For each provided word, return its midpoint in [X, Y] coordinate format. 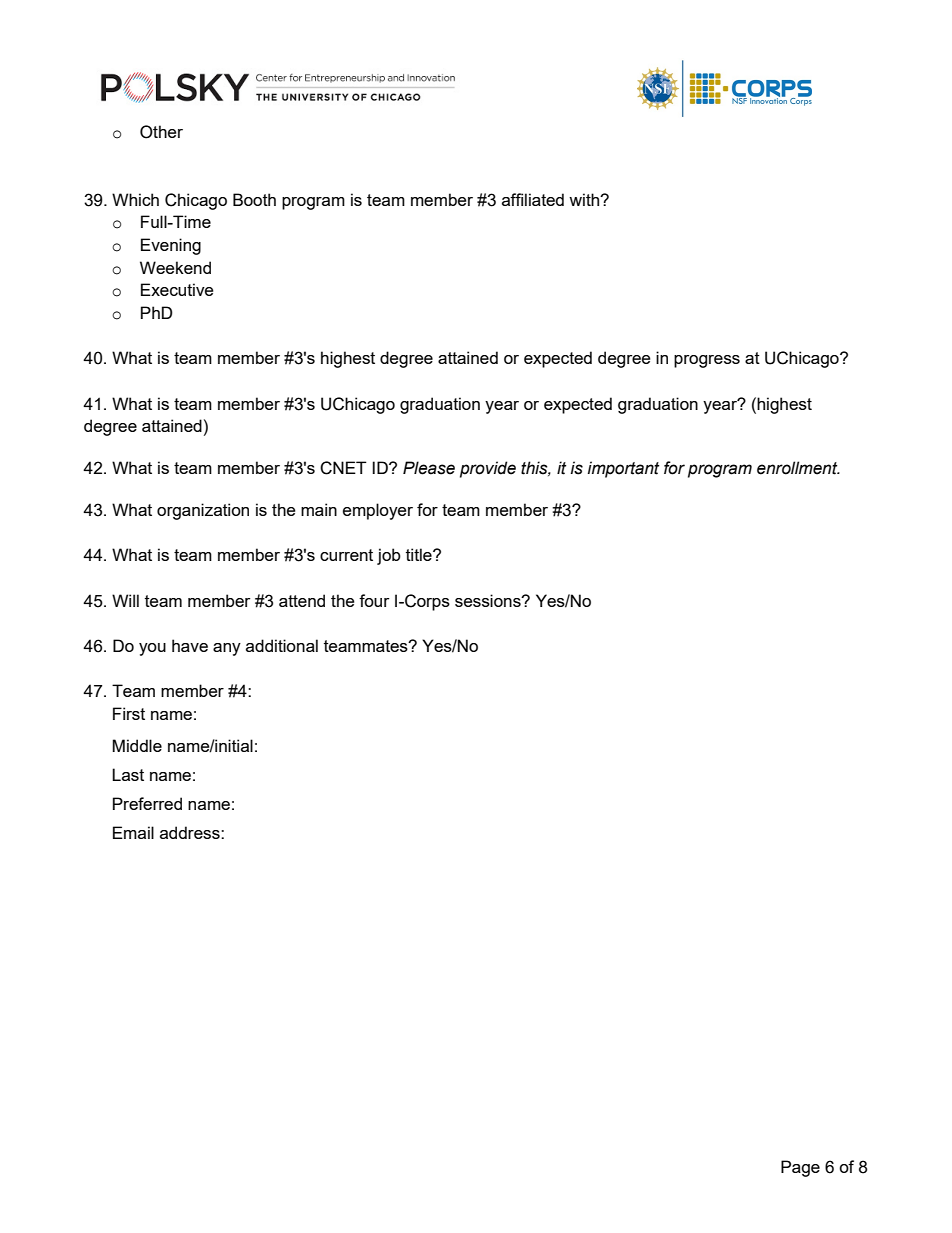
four [374, 600]
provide [488, 469]
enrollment [798, 468]
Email [133, 832]
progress [707, 361]
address [191, 832]
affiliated [533, 199]
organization [203, 511]
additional [282, 645]
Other [161, 132]
